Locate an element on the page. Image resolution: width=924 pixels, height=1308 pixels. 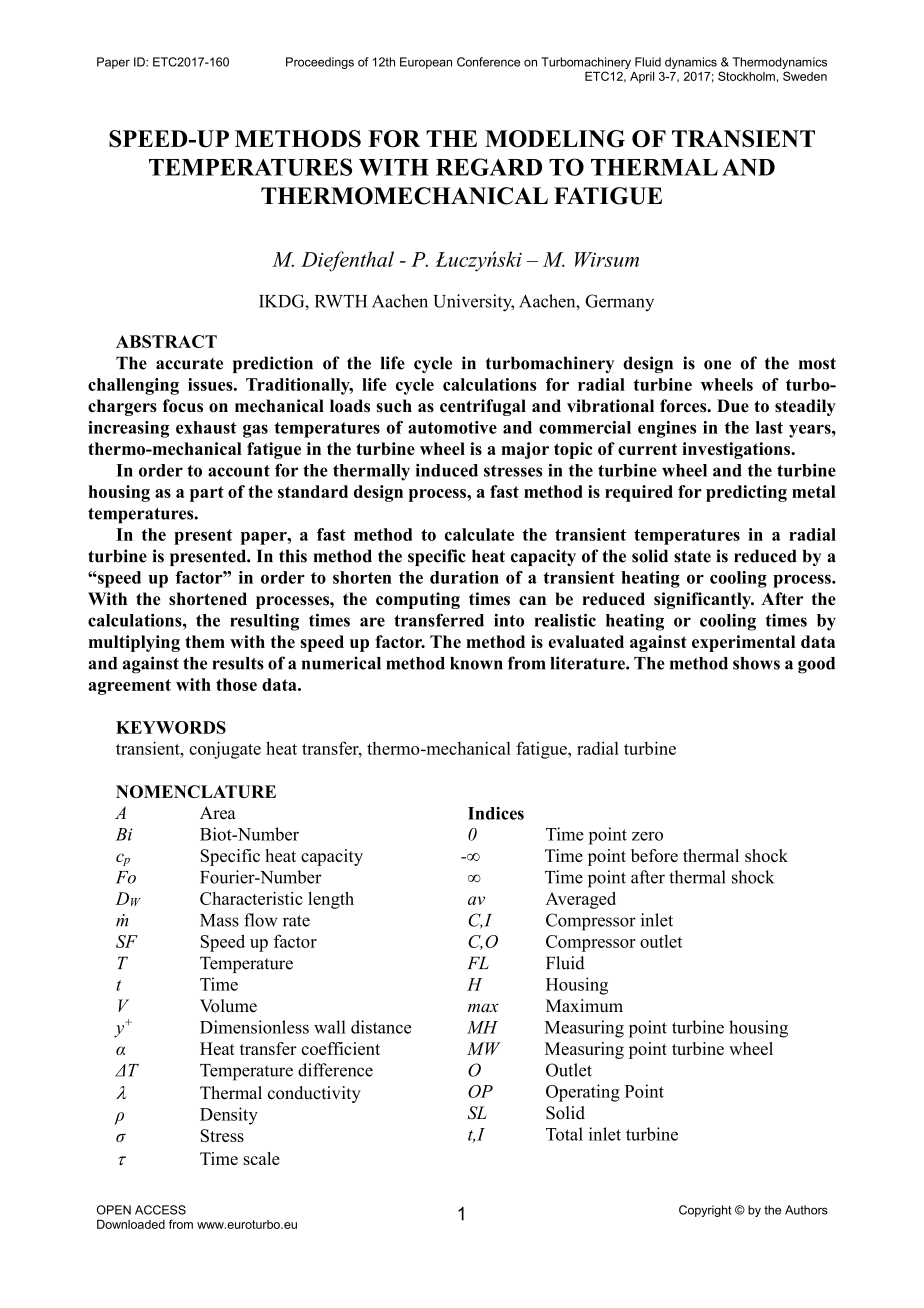
Conference is located at coordinates (488, 62).
